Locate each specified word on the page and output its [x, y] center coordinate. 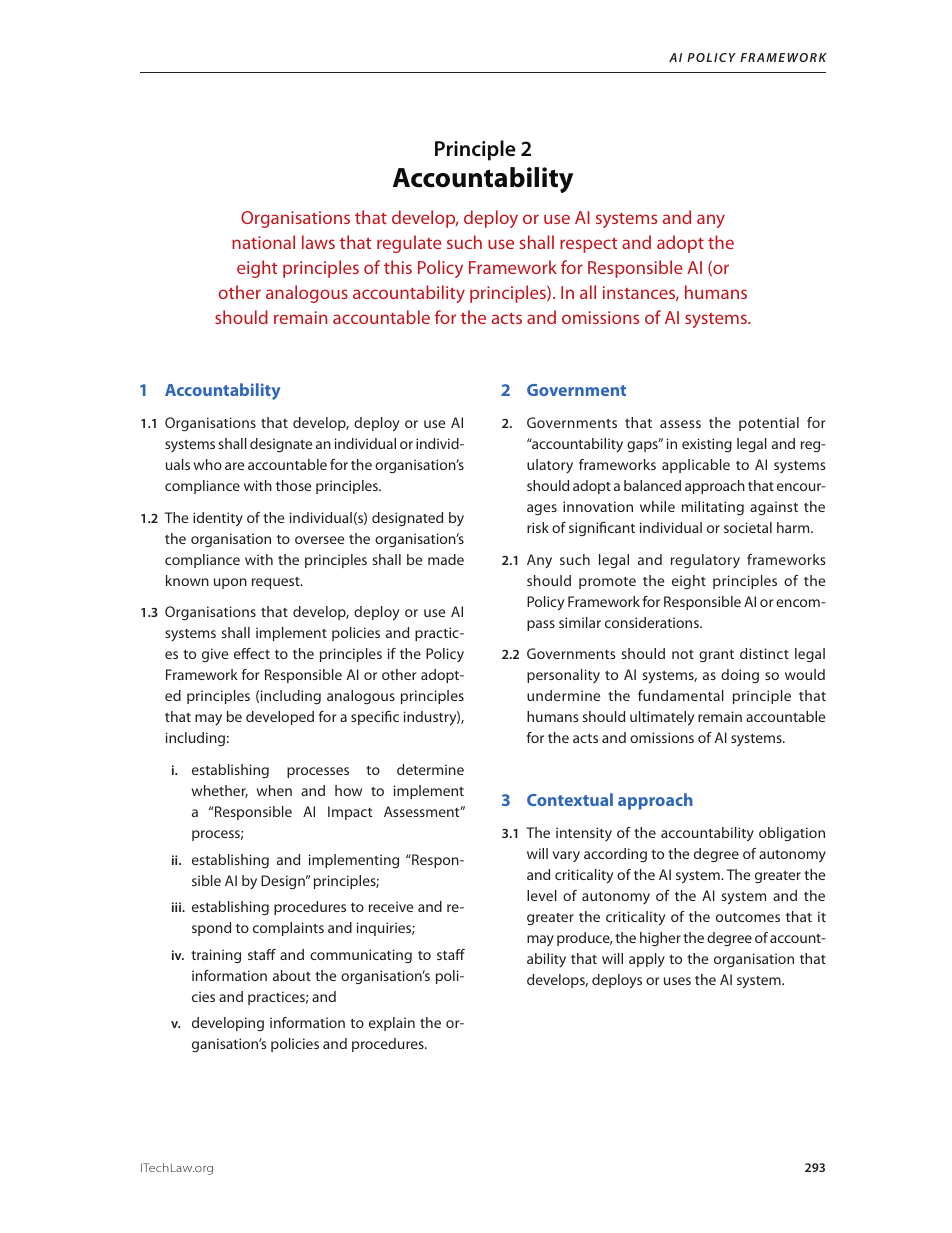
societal [748, 527]
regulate [409, 244]
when [274, 790]
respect [589, 245]
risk [538, 527]
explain [392, 1024]
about [292, 975]
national [263, 242]
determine [430, 769]
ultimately [662, 718]
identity [218, 519]
